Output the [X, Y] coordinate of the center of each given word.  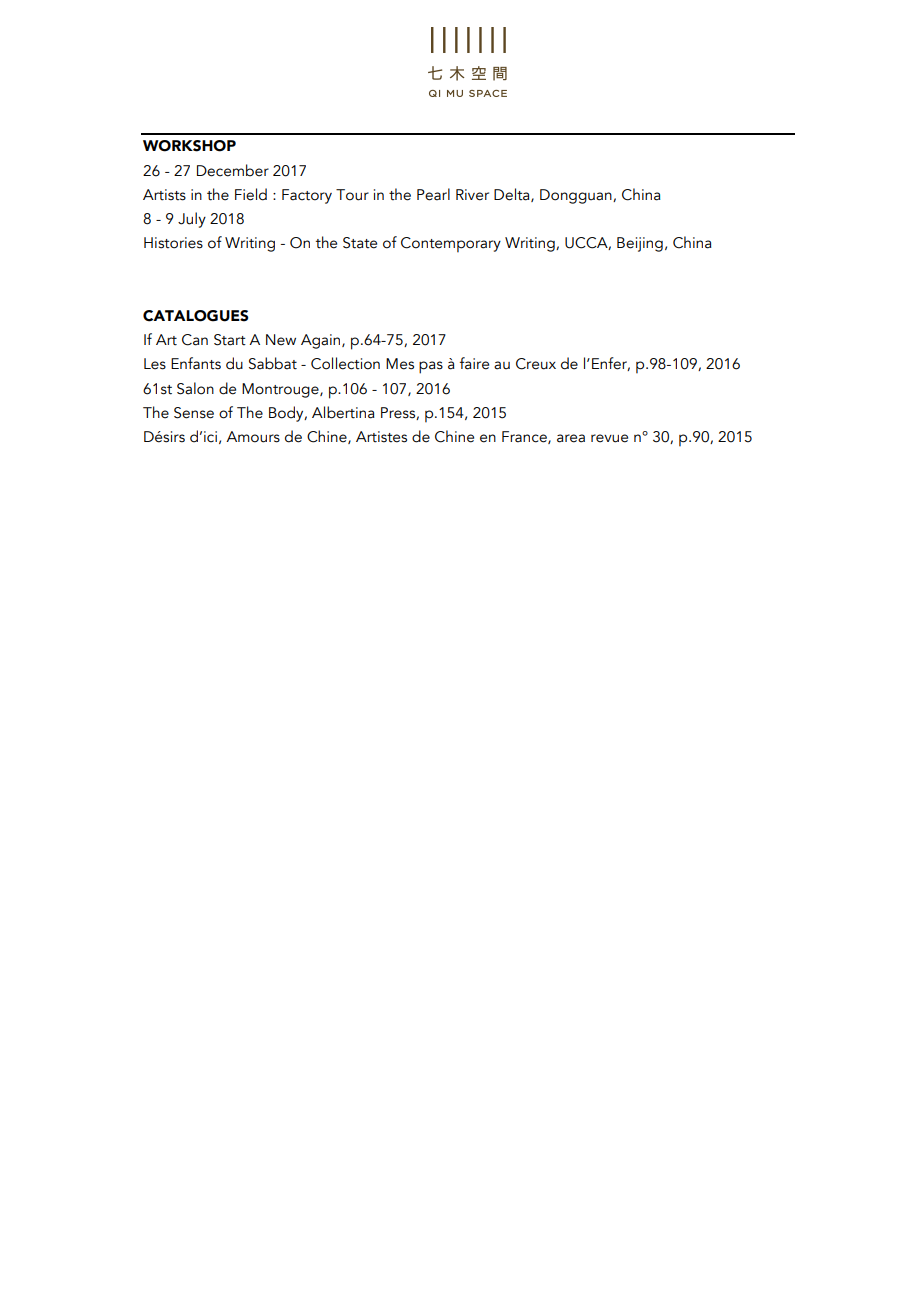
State [360, 243]
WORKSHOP [189, 146]
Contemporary [451, 245]
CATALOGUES [195, 316]
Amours [253, 437]
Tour [352, 195]
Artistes [381, 437]
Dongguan [577, 196]
